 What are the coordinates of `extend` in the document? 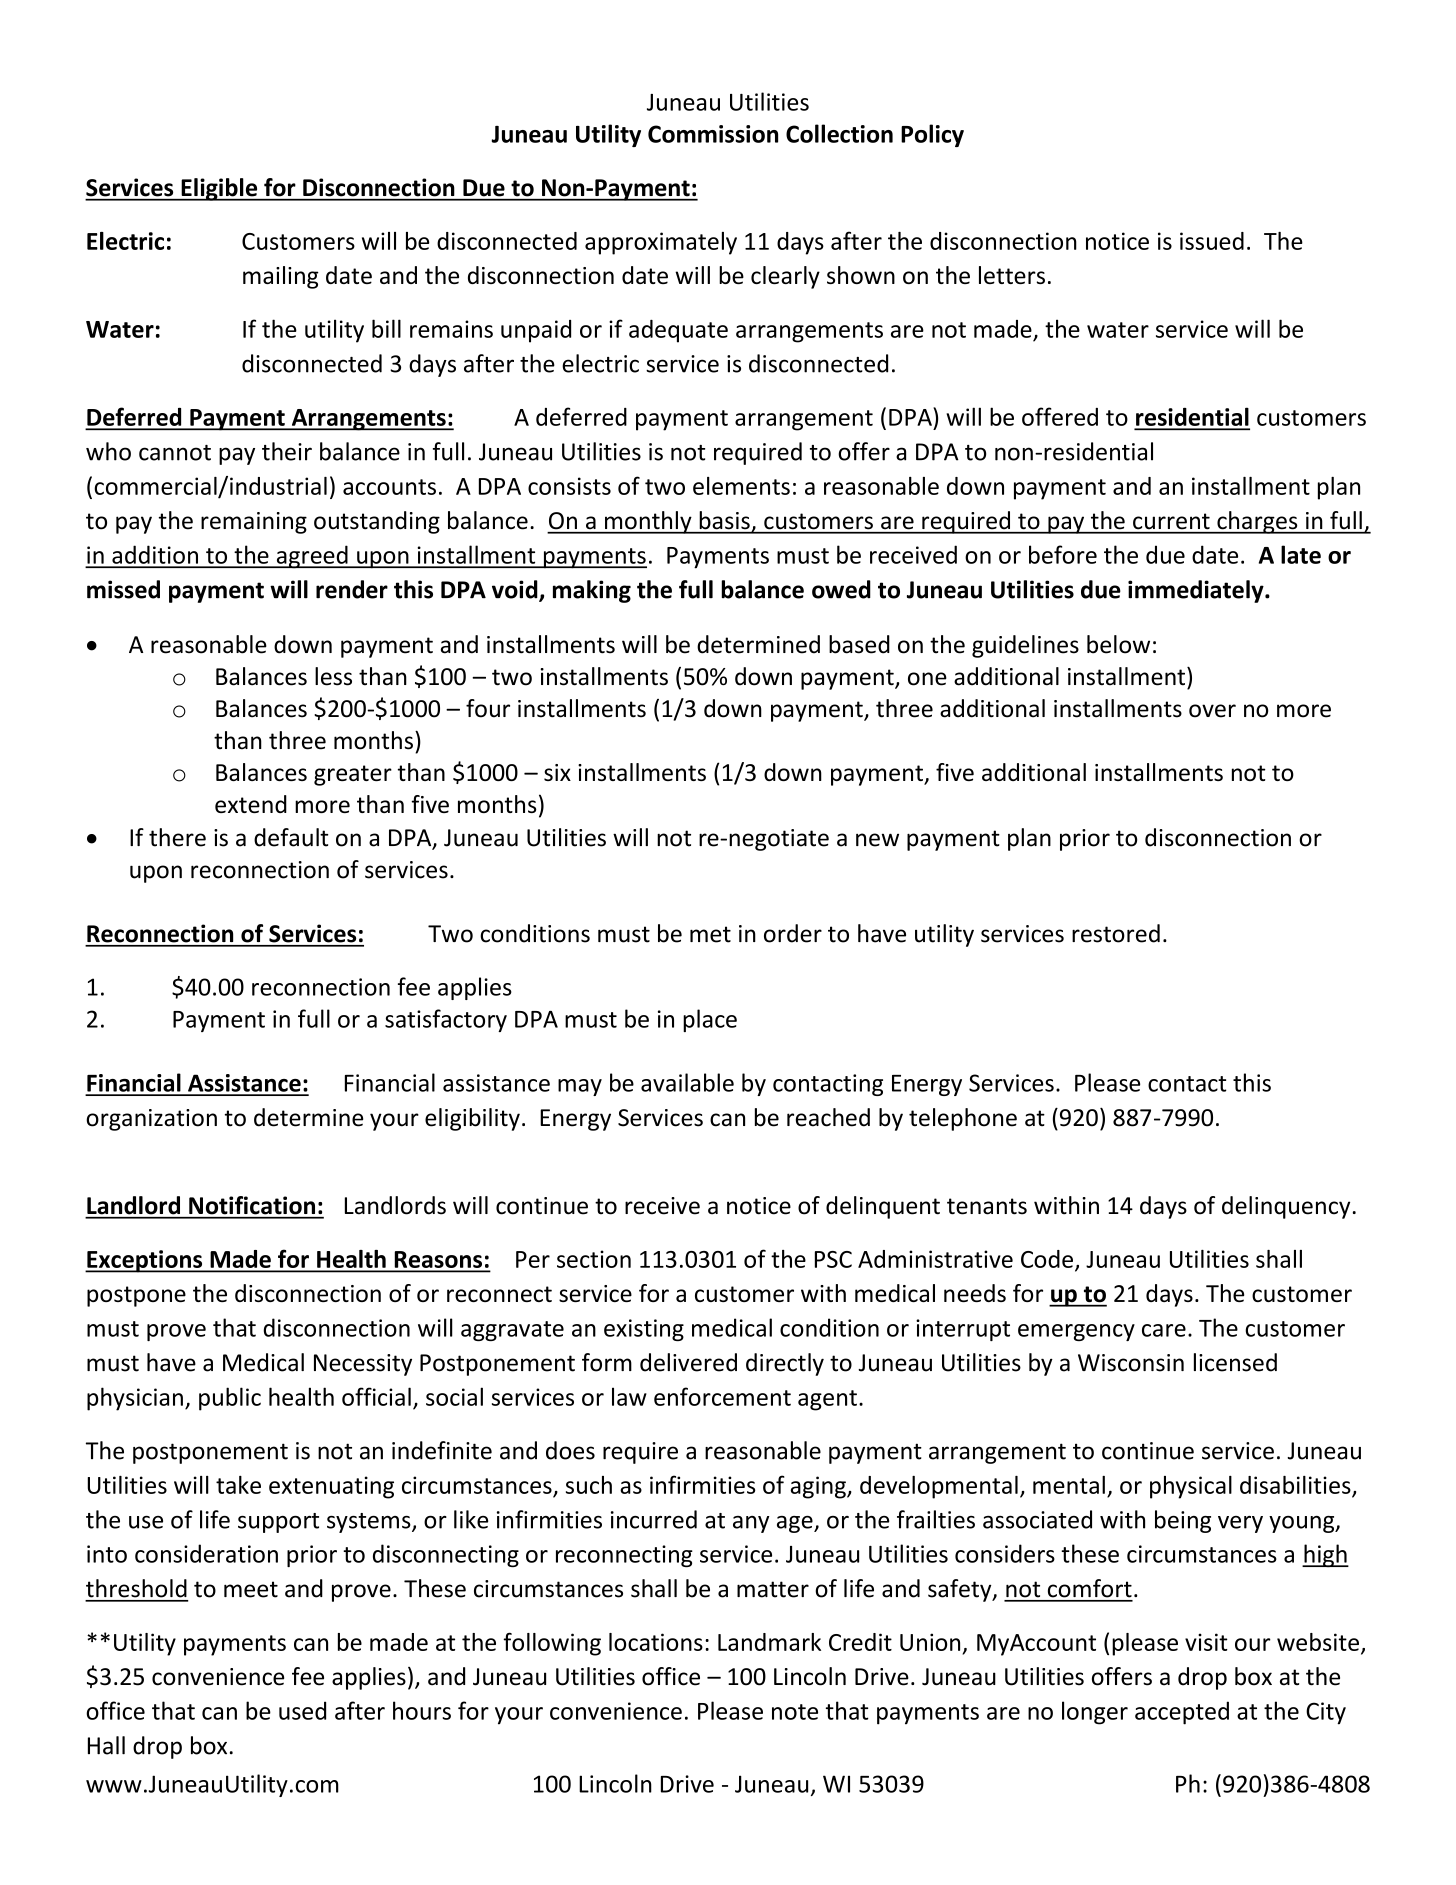 It's located at (251, 804).
